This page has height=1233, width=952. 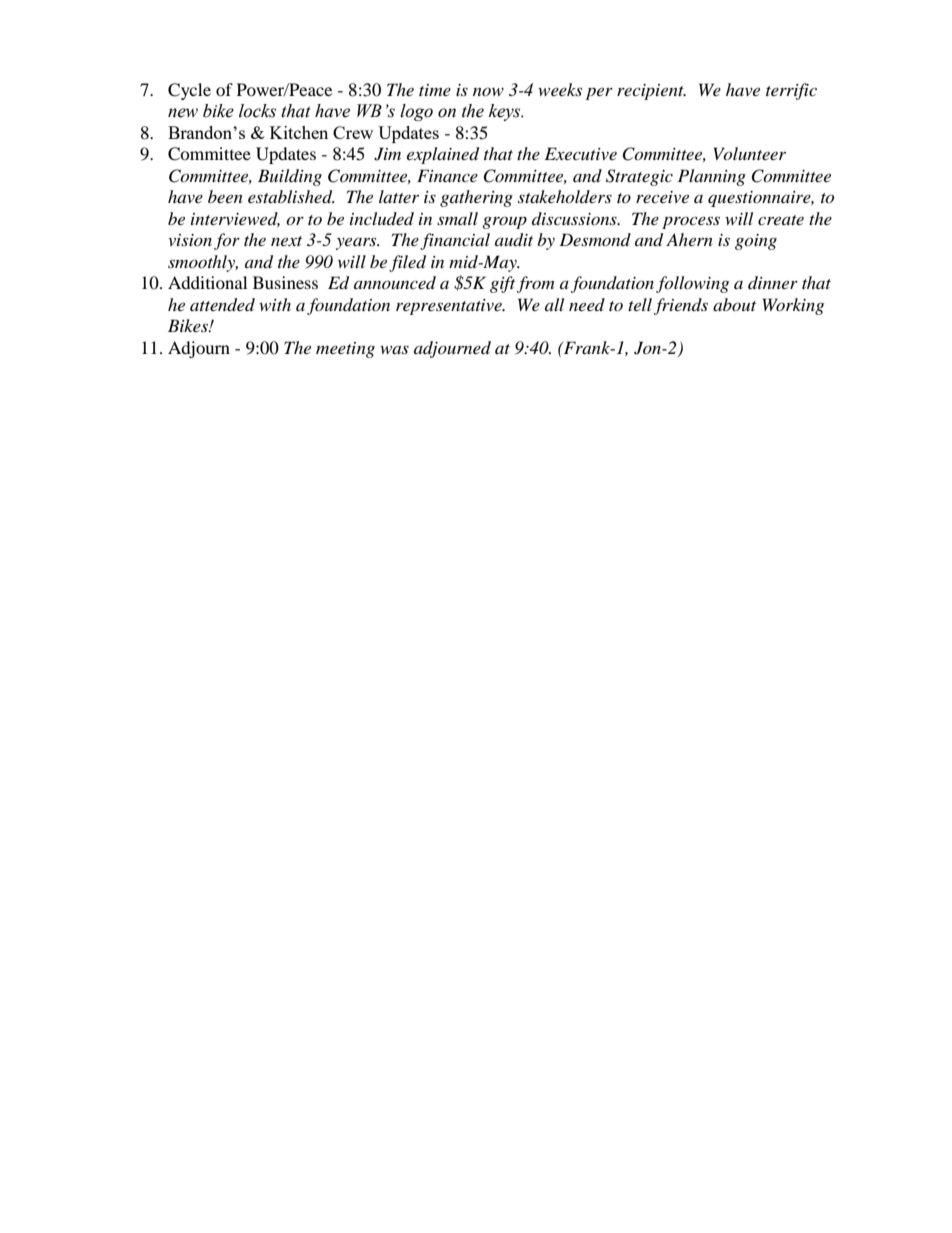 What do you see at coordinates (651, 92) in the page?
I see `recipient` at bounding box center [651, 92].
